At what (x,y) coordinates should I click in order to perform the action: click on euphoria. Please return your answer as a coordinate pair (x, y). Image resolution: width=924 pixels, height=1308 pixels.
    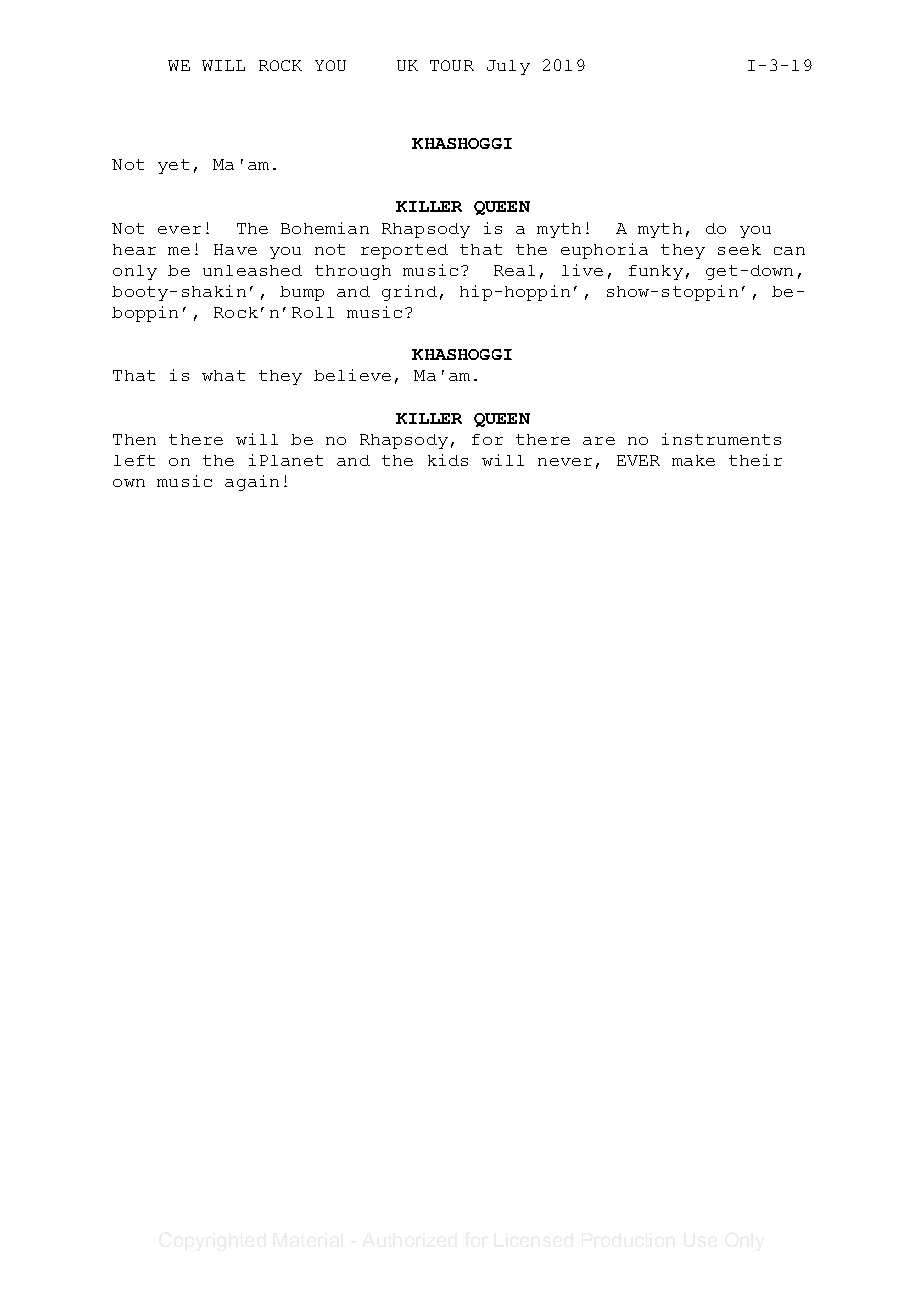
    Looking at the image, I should click on (604, 251).
